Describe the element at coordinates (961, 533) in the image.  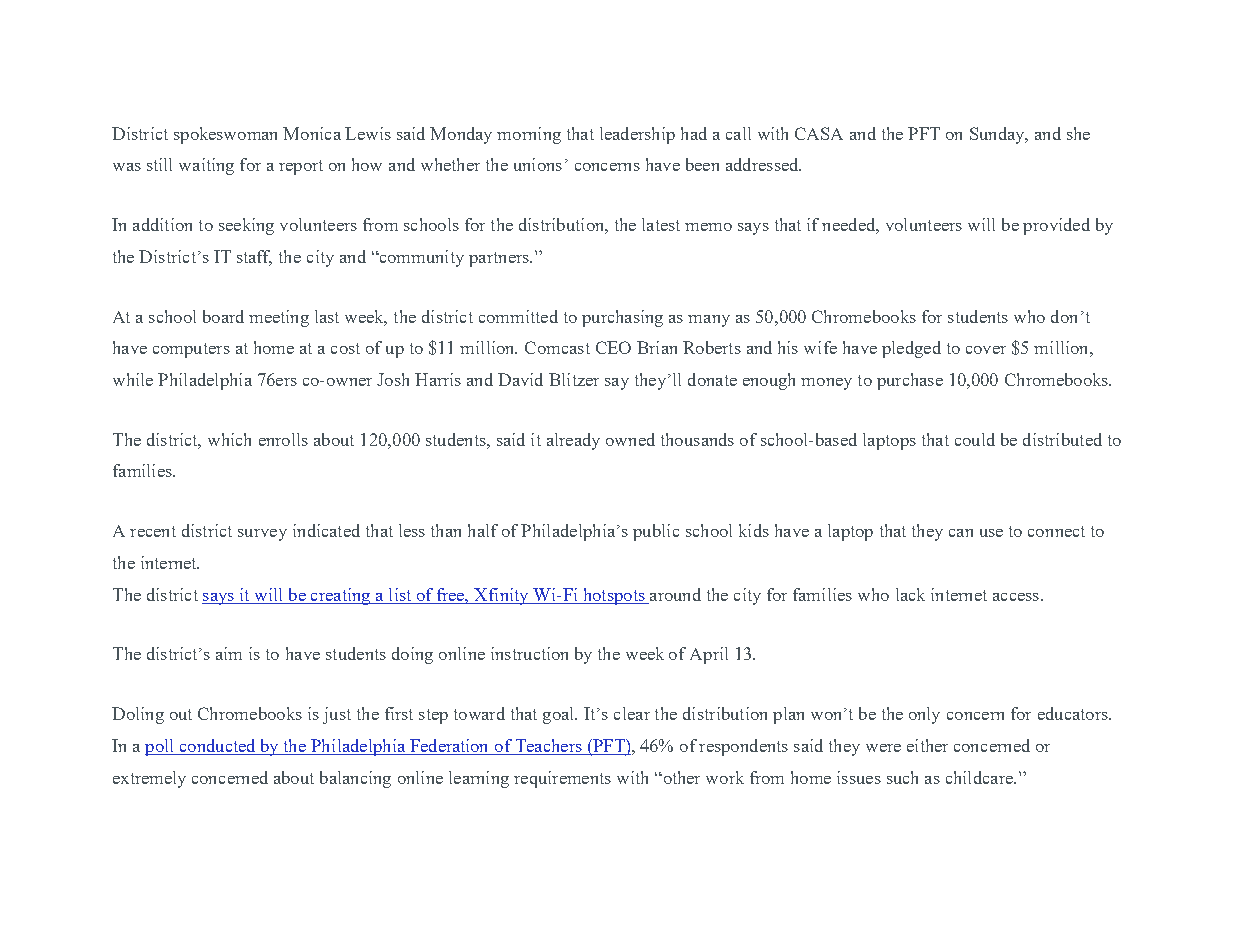
I see `can` at that location.
